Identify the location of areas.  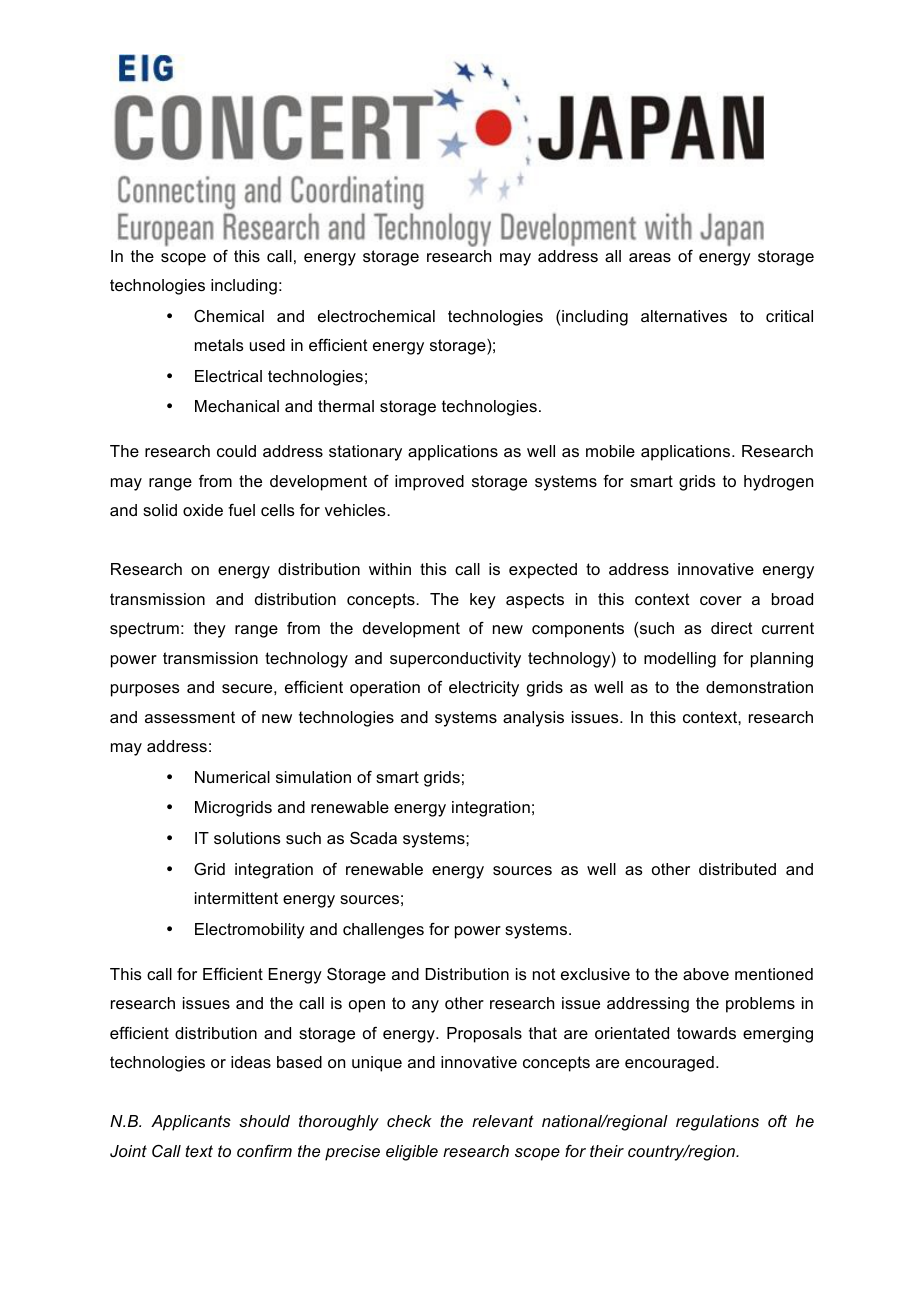
(650, 257).
